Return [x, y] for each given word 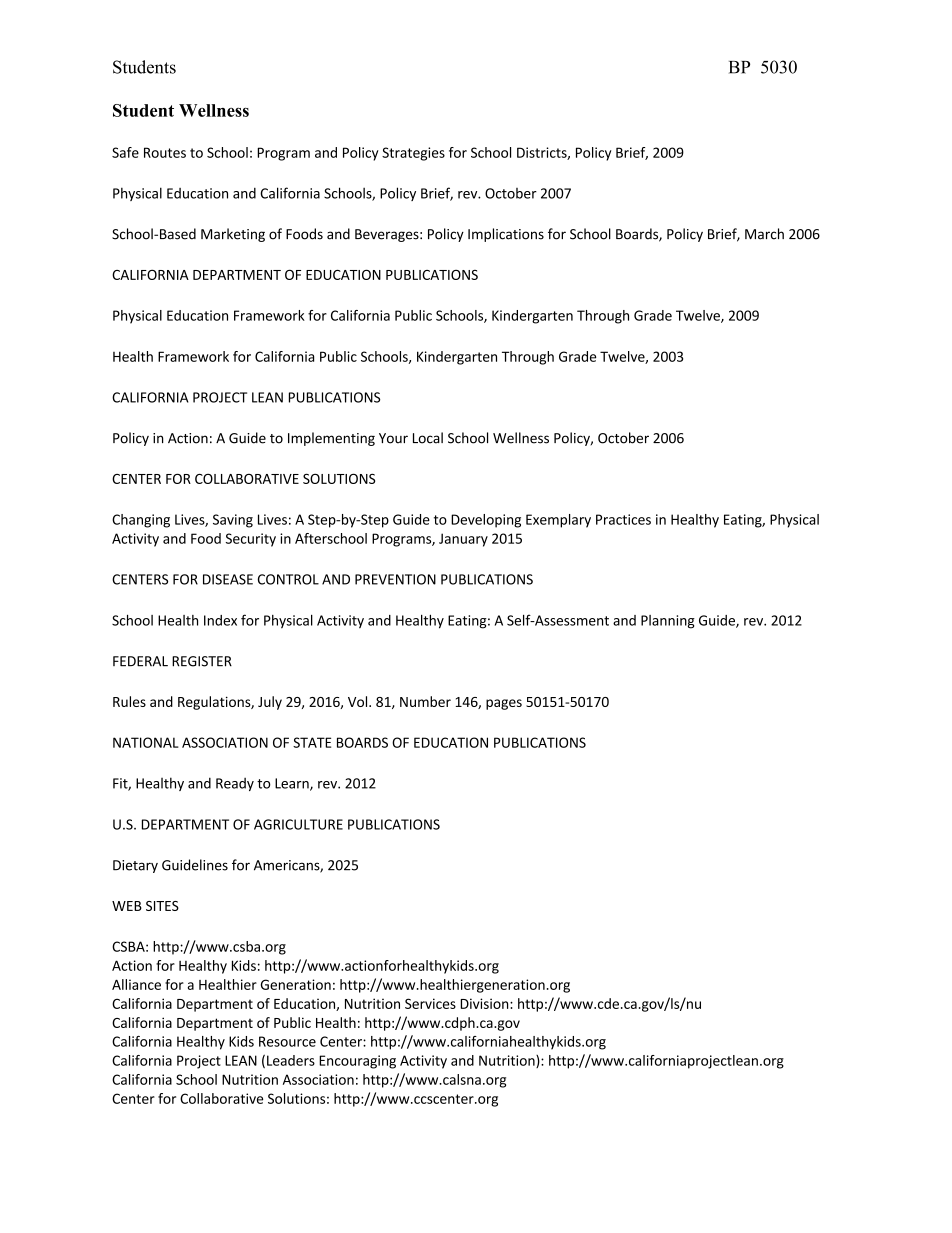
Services [430, 1003]
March [764, 234]
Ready [235, 784]
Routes [165, 152]
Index [220, 620]
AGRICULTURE [298, 824]
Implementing [331, 439]
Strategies [413, 154]
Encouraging [357, 1062]
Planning [668, 622]
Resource [287, 1041]
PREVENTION [395, 579]
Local [428, 438]
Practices [623, 519]
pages [504, 704]
